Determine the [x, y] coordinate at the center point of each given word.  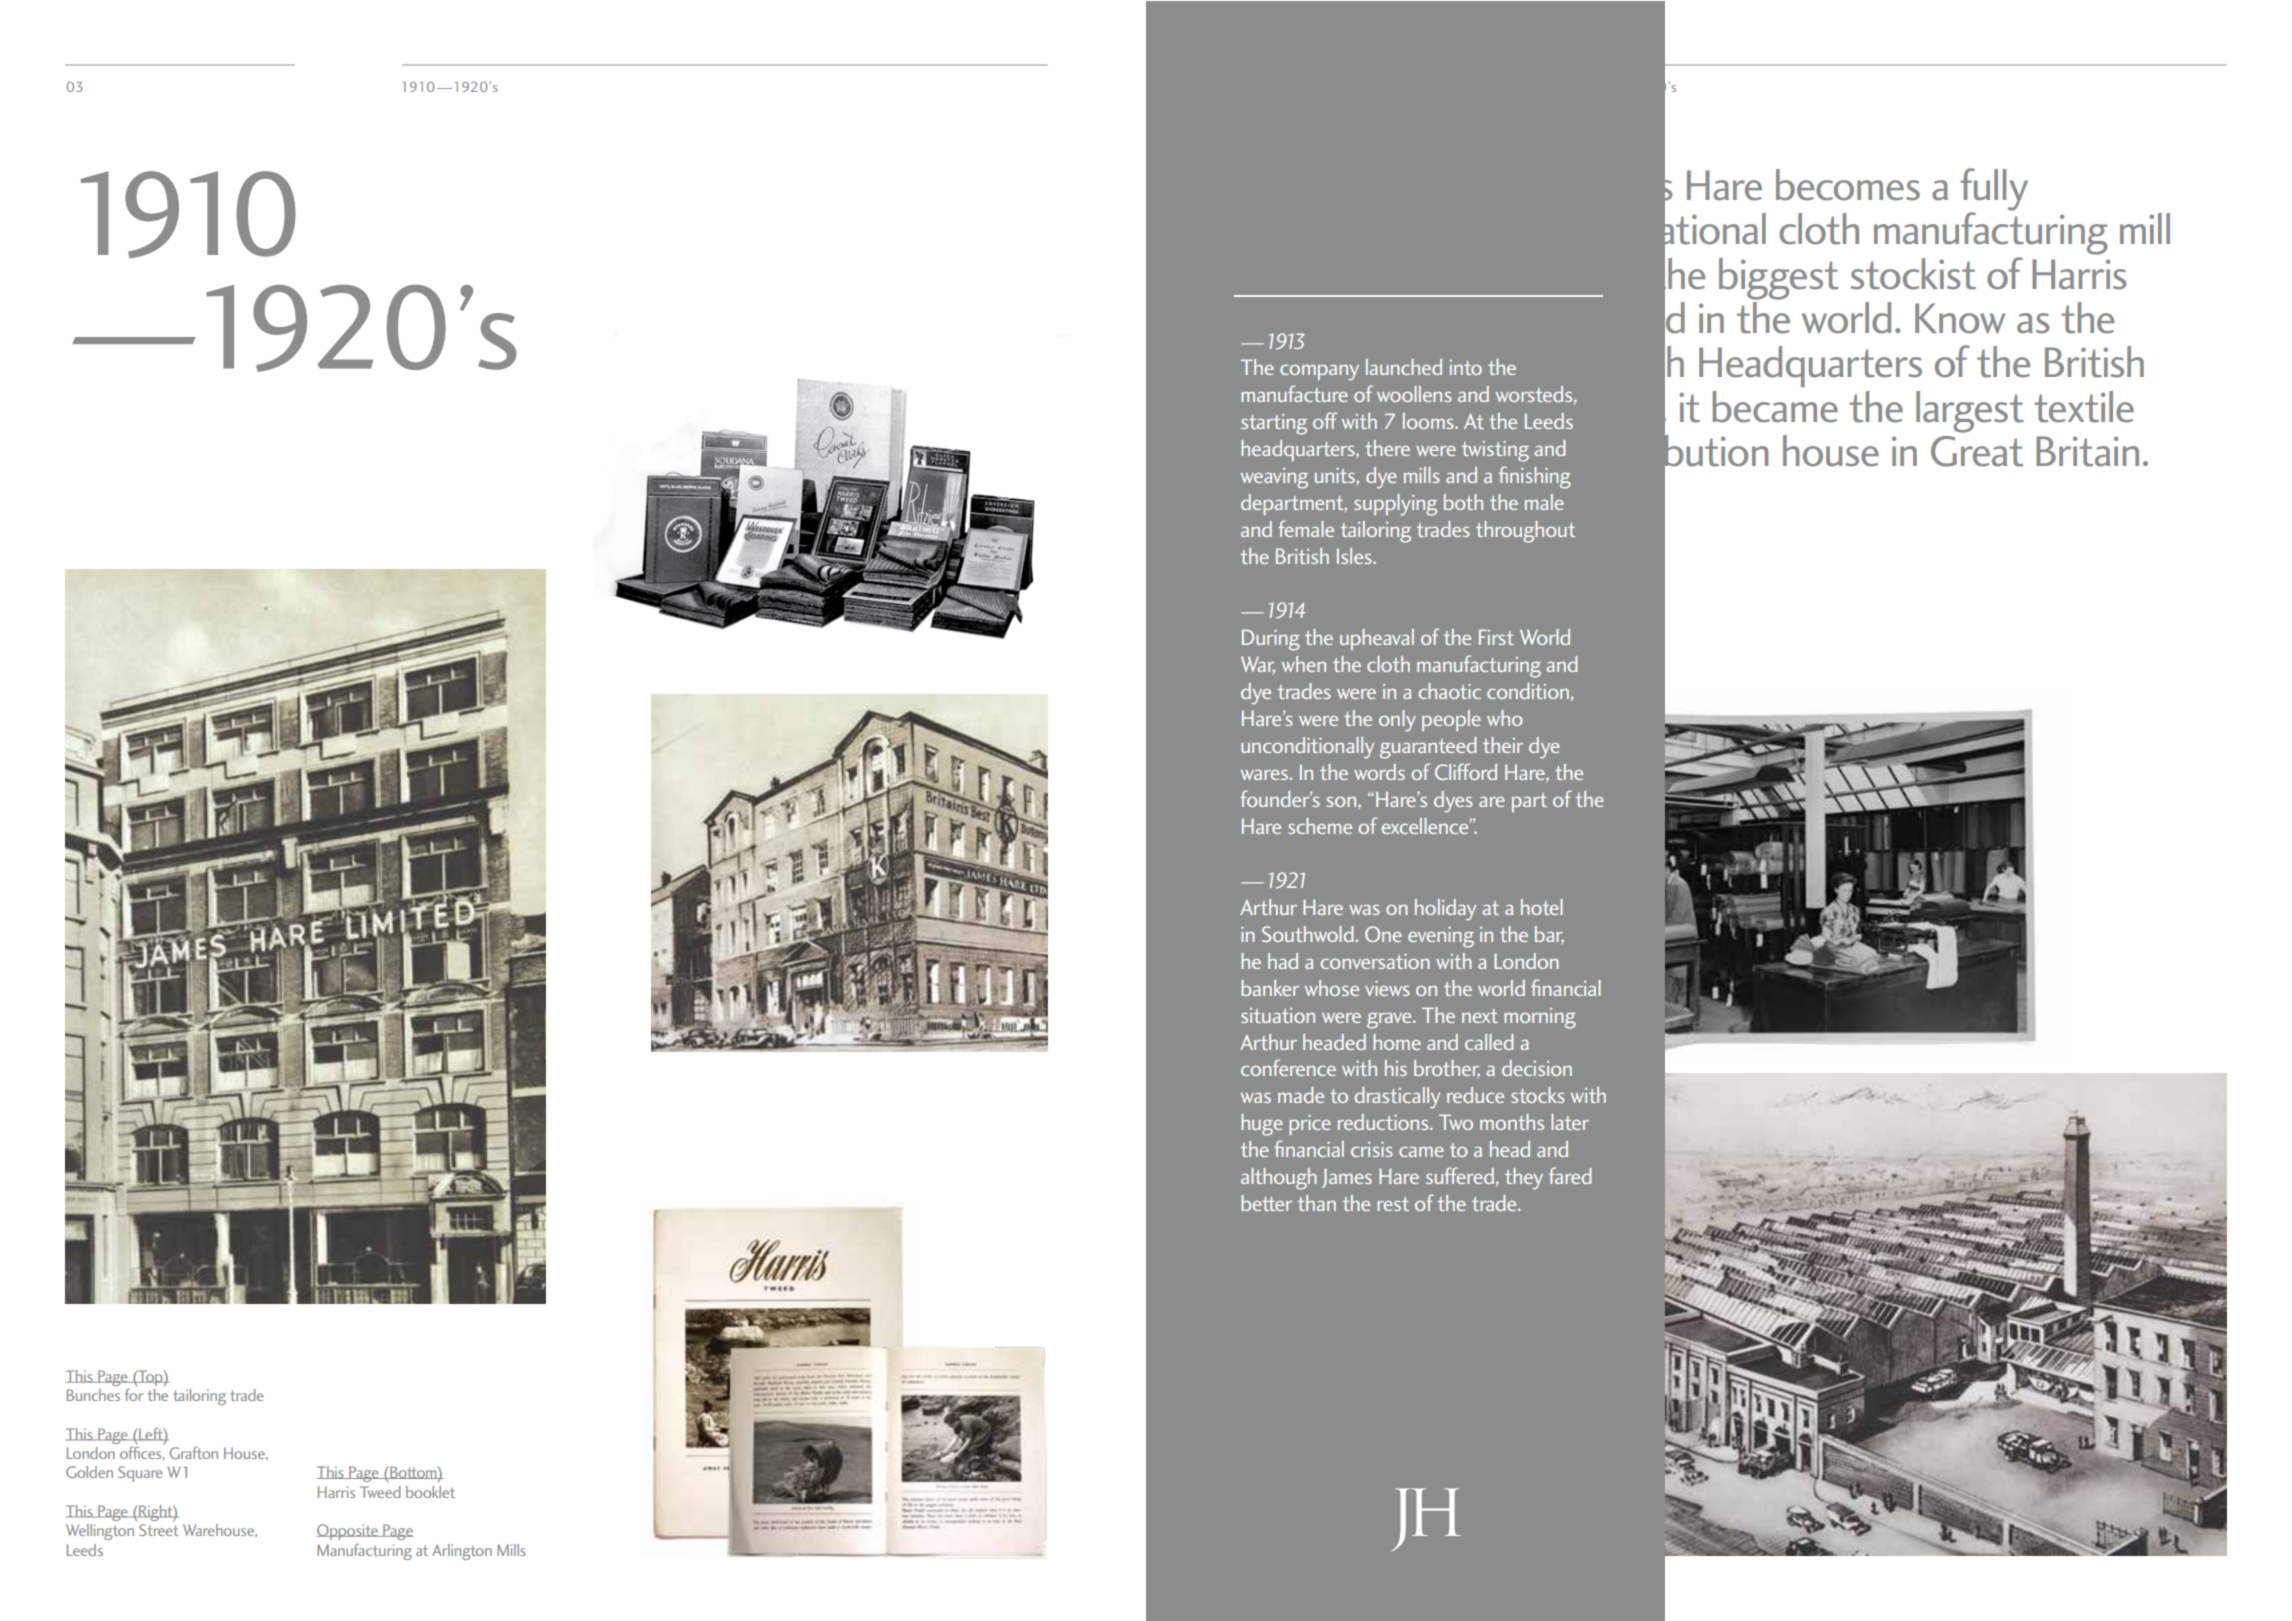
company [1319, 373]
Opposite [348, 1532]
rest [1393, 1204]
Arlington [462, 1552]
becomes [1848, 185]
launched [1404, 367]
